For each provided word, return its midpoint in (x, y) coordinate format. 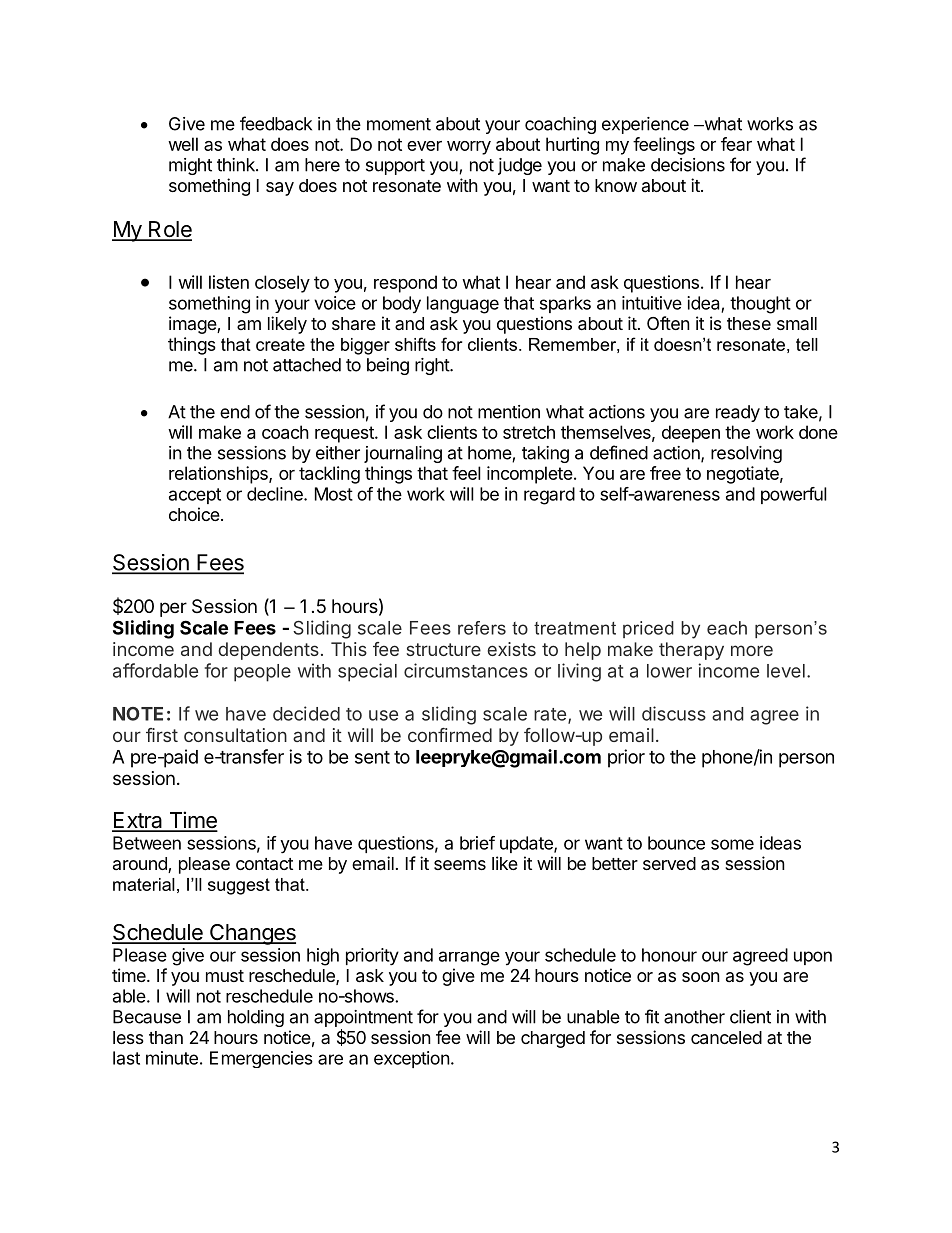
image (193, 325)
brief (477, 843)
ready (738, 413)
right (433, 366)
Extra (138, 821)
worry (469, 148)
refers (482, 628)
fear (736, 144)
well (183, 144)
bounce (676, 843)
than (166, 1037)
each (727, 628)
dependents (269, 651)
